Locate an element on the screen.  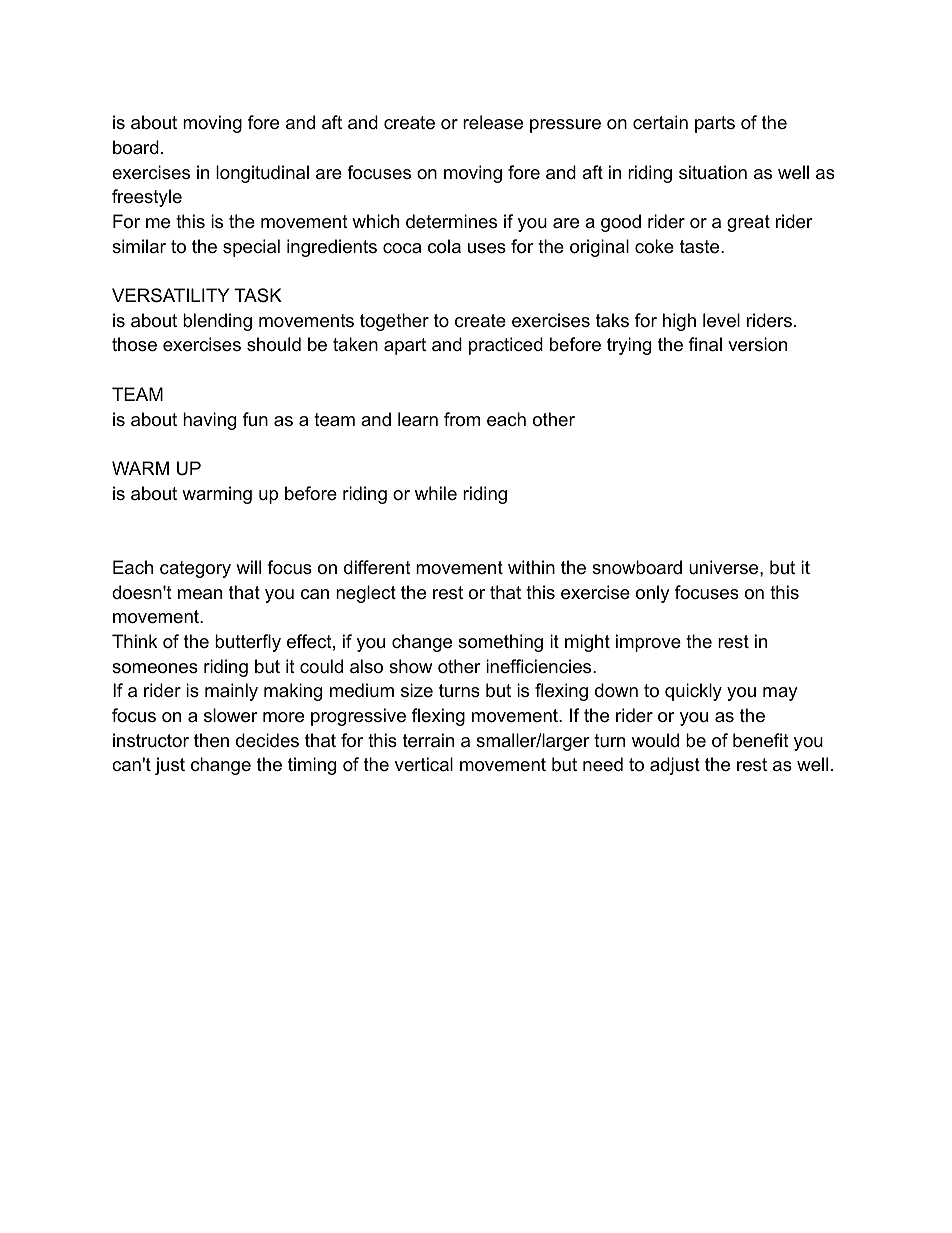
category is located at coordinates (195, 569).
